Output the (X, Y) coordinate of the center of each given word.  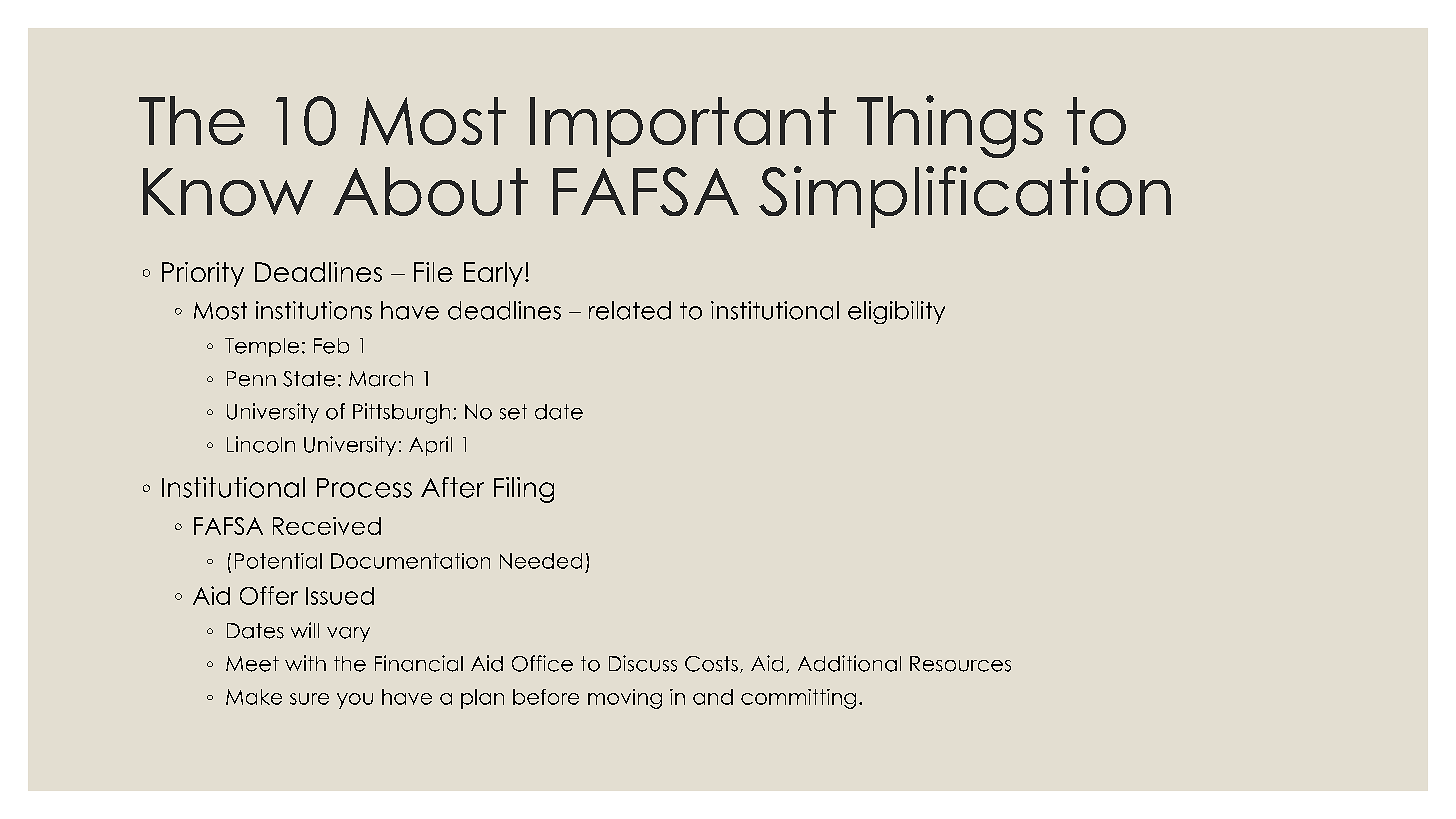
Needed (541, 561)
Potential (278, 561)
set (513, 412)
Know (228, 192)
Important (683, 127)
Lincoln (261, 444)
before (546, 697)
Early (493, 274)
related (630, 310)
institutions (314, 310)
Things (950, 126)
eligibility (896, 312)
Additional (849, 663)
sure (309, 699)
